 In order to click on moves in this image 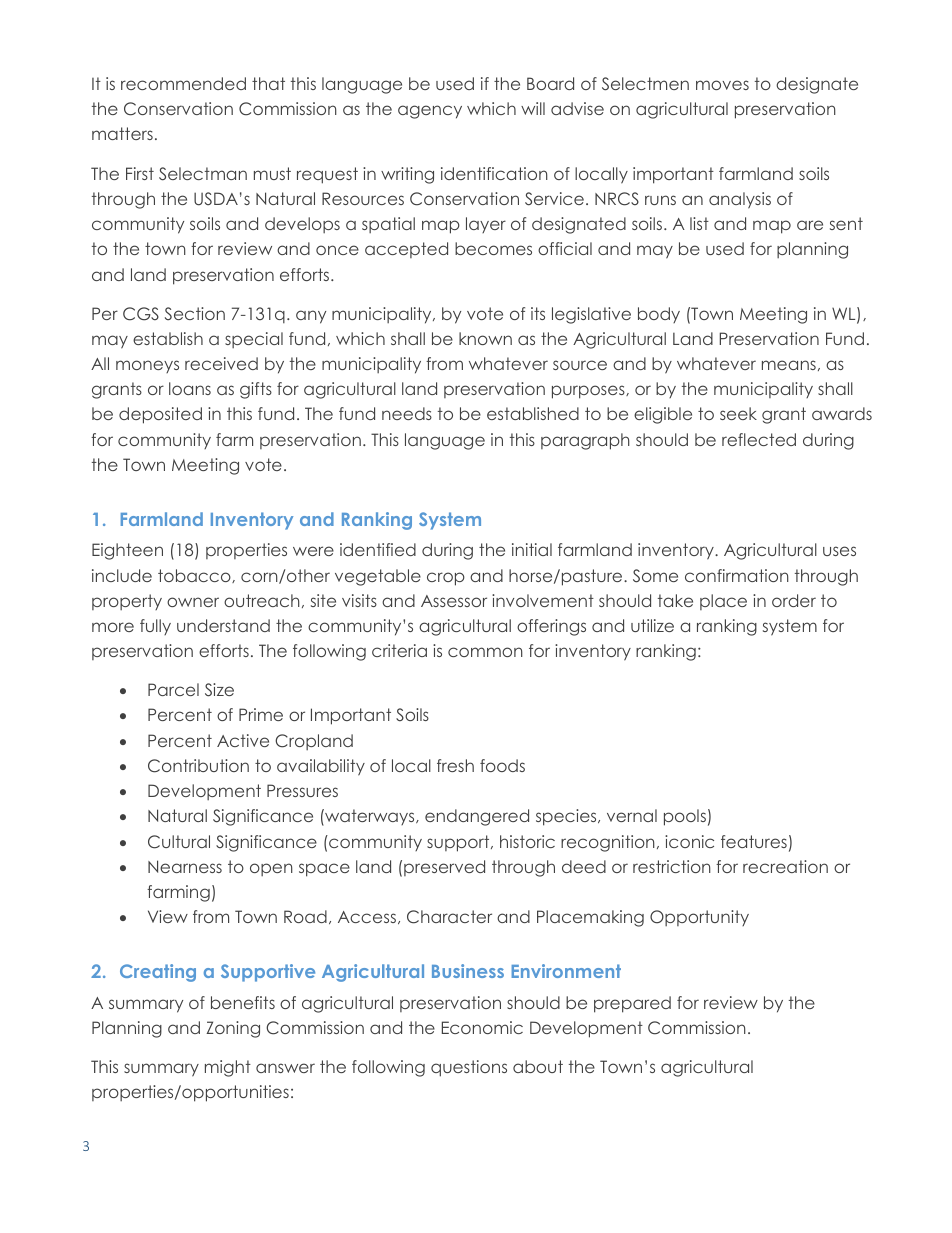, I will do `click(722, 85)`.
